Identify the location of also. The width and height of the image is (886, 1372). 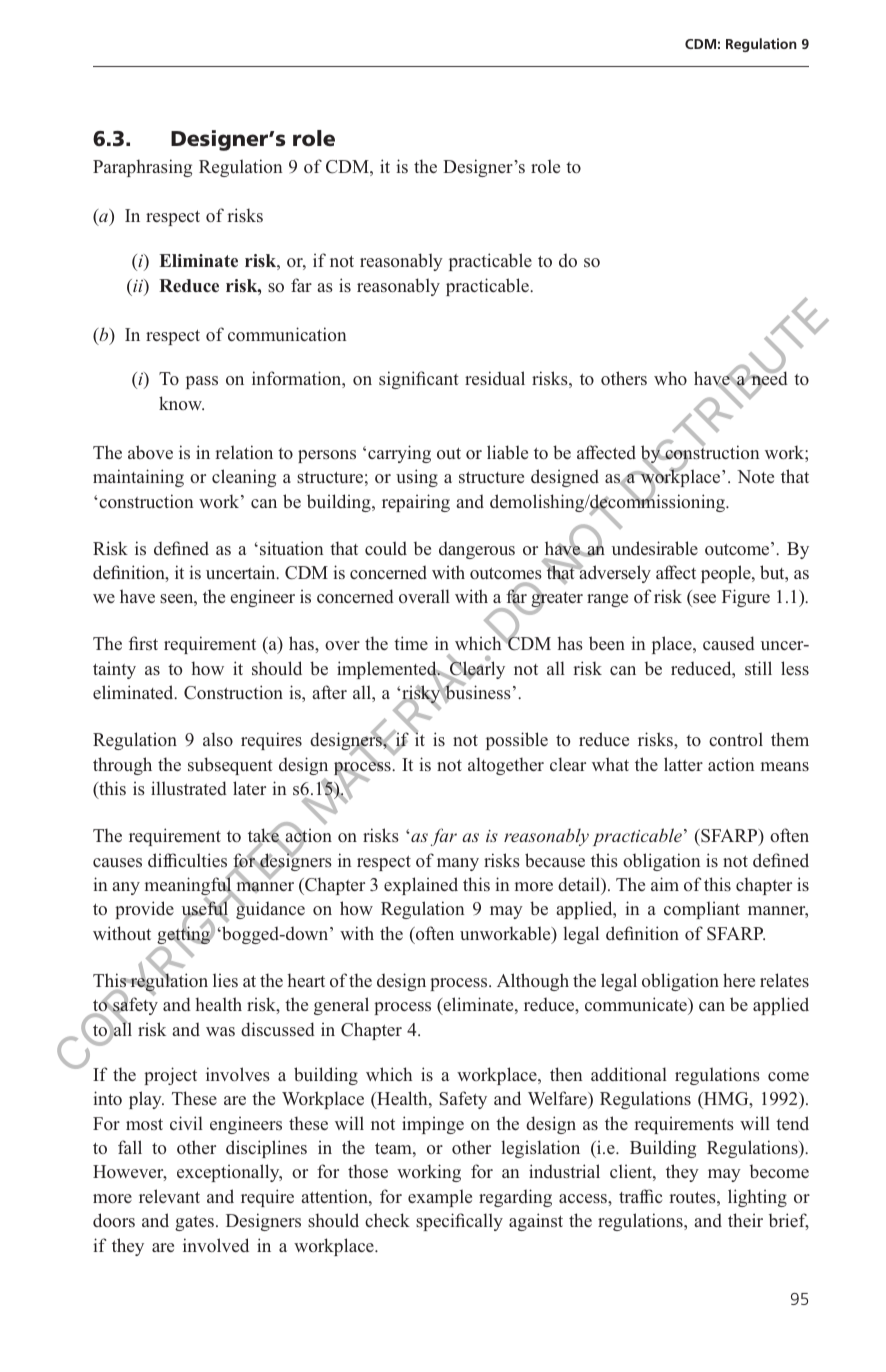
(218, 739).
